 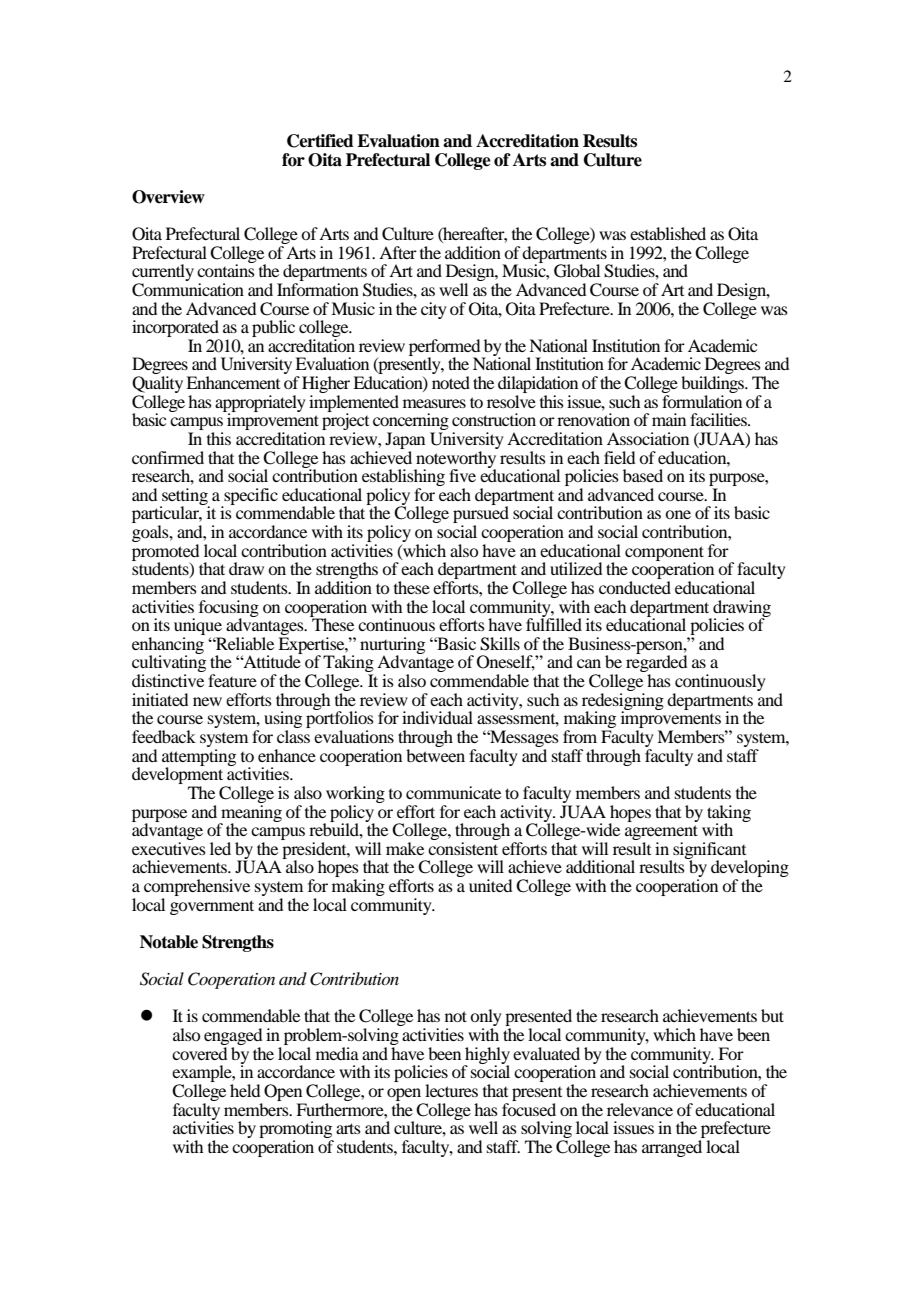 I want to click on held, so click(x=245, y=1090).
